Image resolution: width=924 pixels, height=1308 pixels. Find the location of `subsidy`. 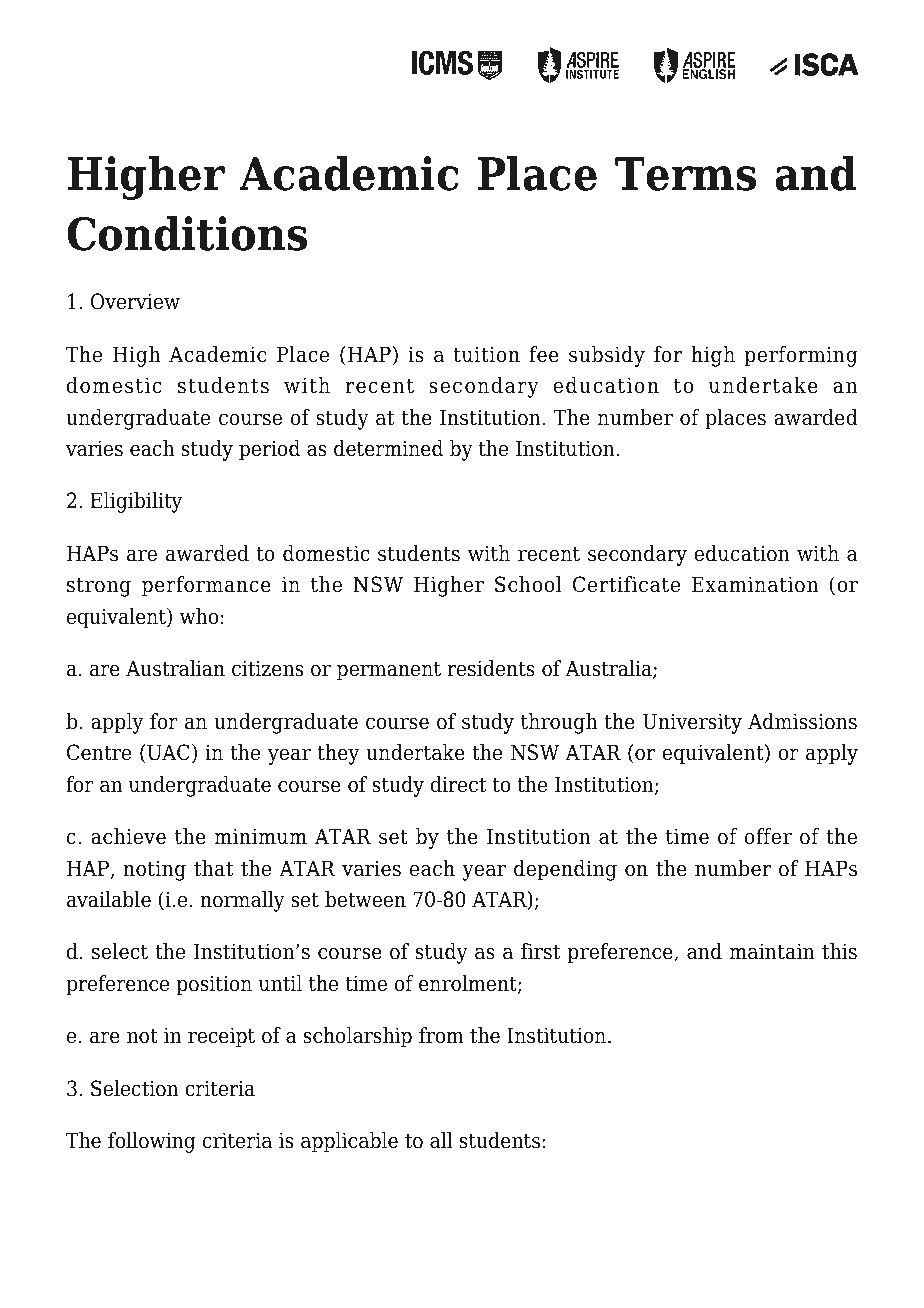

subsidy is located at coordinates (607, 356).
